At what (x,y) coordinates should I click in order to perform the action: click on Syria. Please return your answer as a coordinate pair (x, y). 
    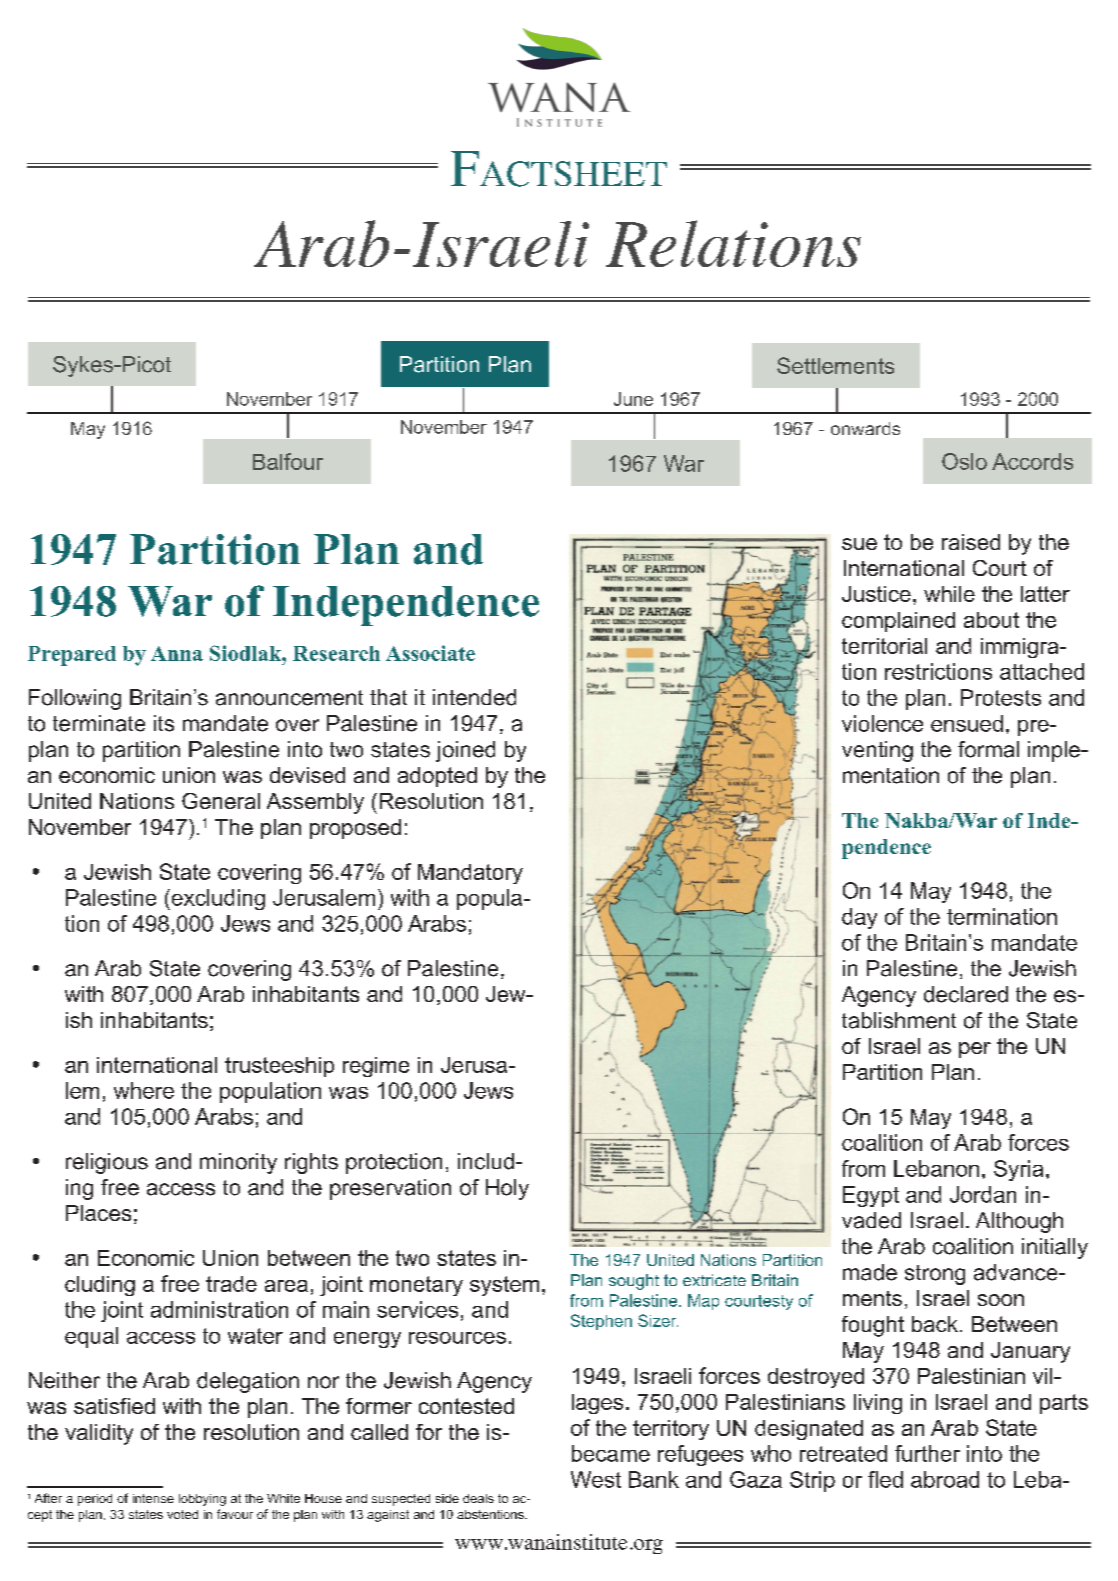
    Looking at the image, I should click on (1018, 1170).
